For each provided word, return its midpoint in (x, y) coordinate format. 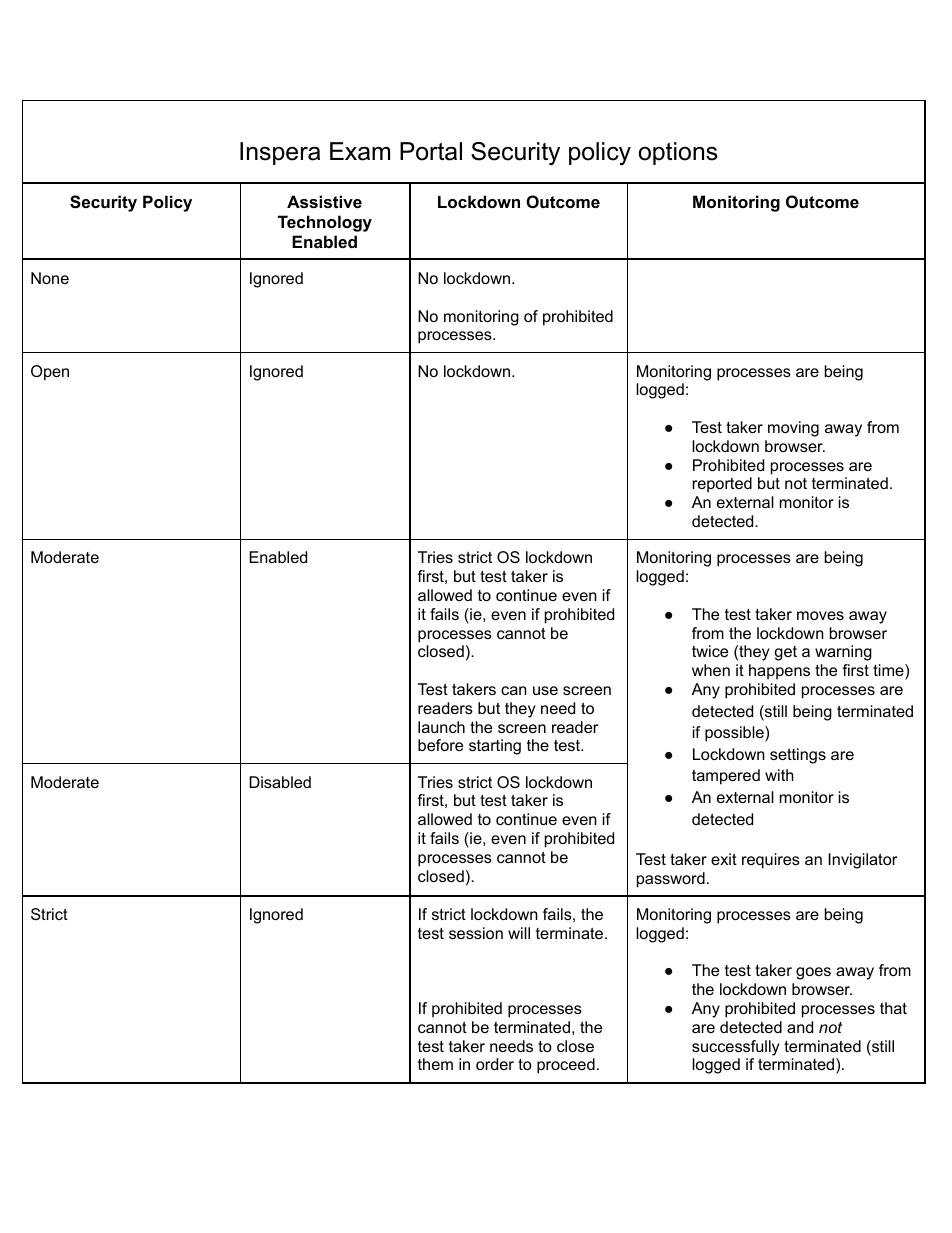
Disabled (280, 782)
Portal (431, 151)
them (435, 1064)
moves (820, 615)
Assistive (324, 201)
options (678, 153)
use (545, 690)
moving (793, 429)
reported (722, 485)
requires (771, 861)
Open (50, 373)
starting (495, 747)
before (440, 745)
